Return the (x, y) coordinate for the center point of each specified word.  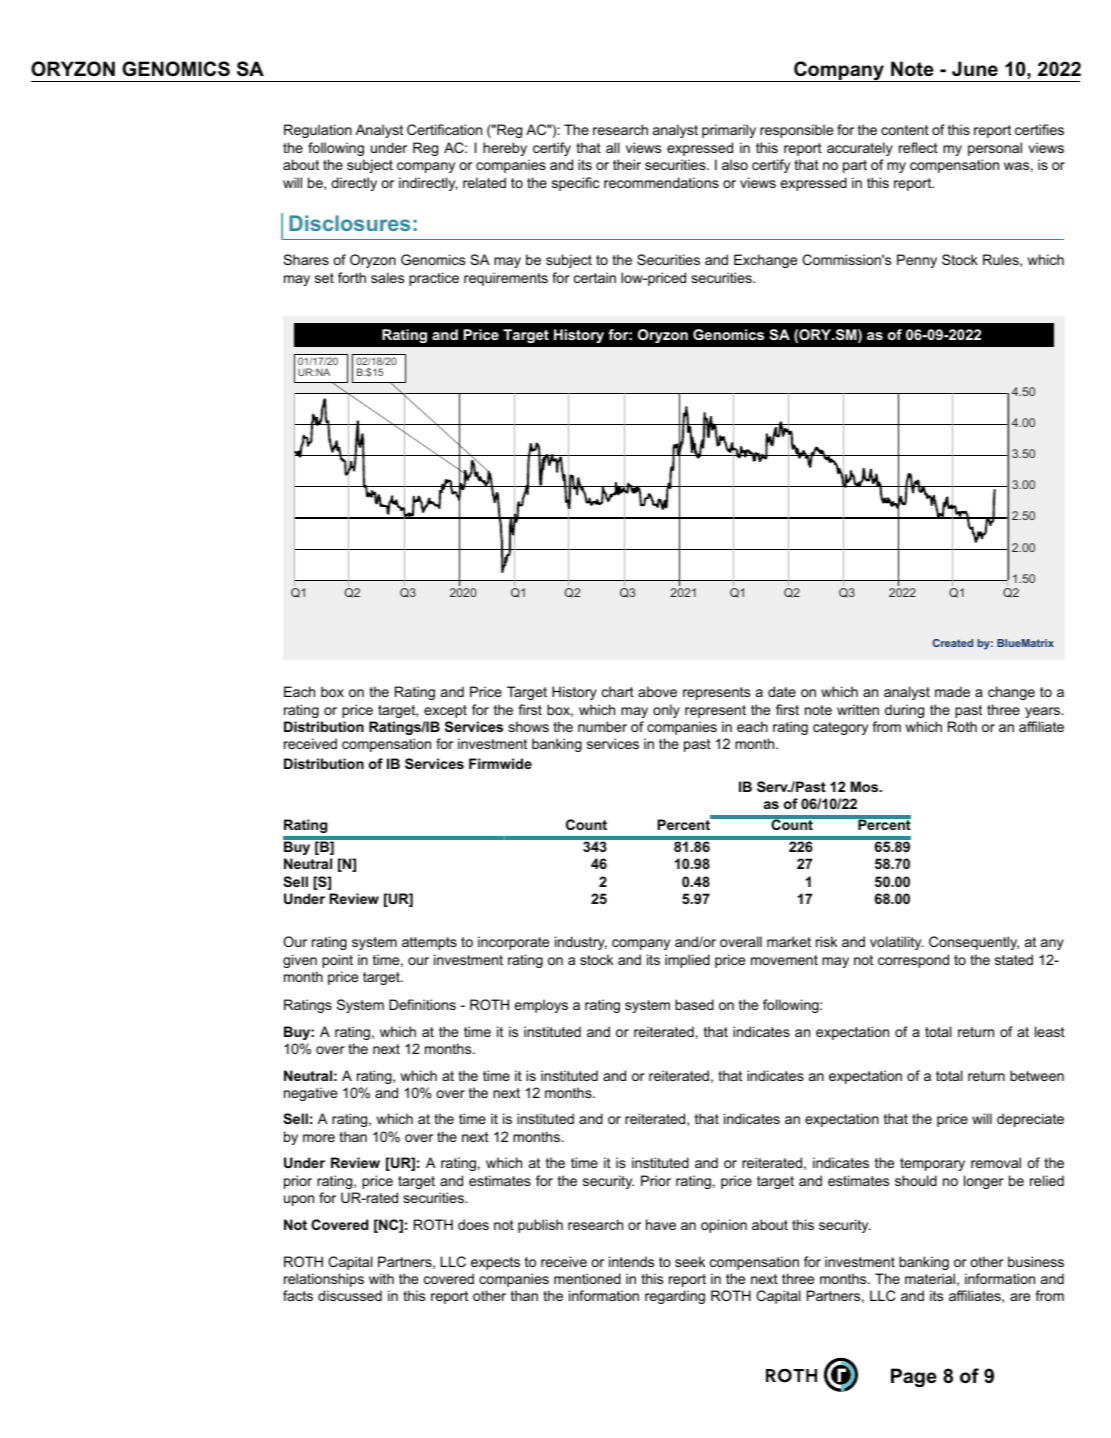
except (445, 711)
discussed (350, 1295)
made (952, 691)
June (975, 69)
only (666, 711)
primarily (729, 131)
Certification (444, 129)
